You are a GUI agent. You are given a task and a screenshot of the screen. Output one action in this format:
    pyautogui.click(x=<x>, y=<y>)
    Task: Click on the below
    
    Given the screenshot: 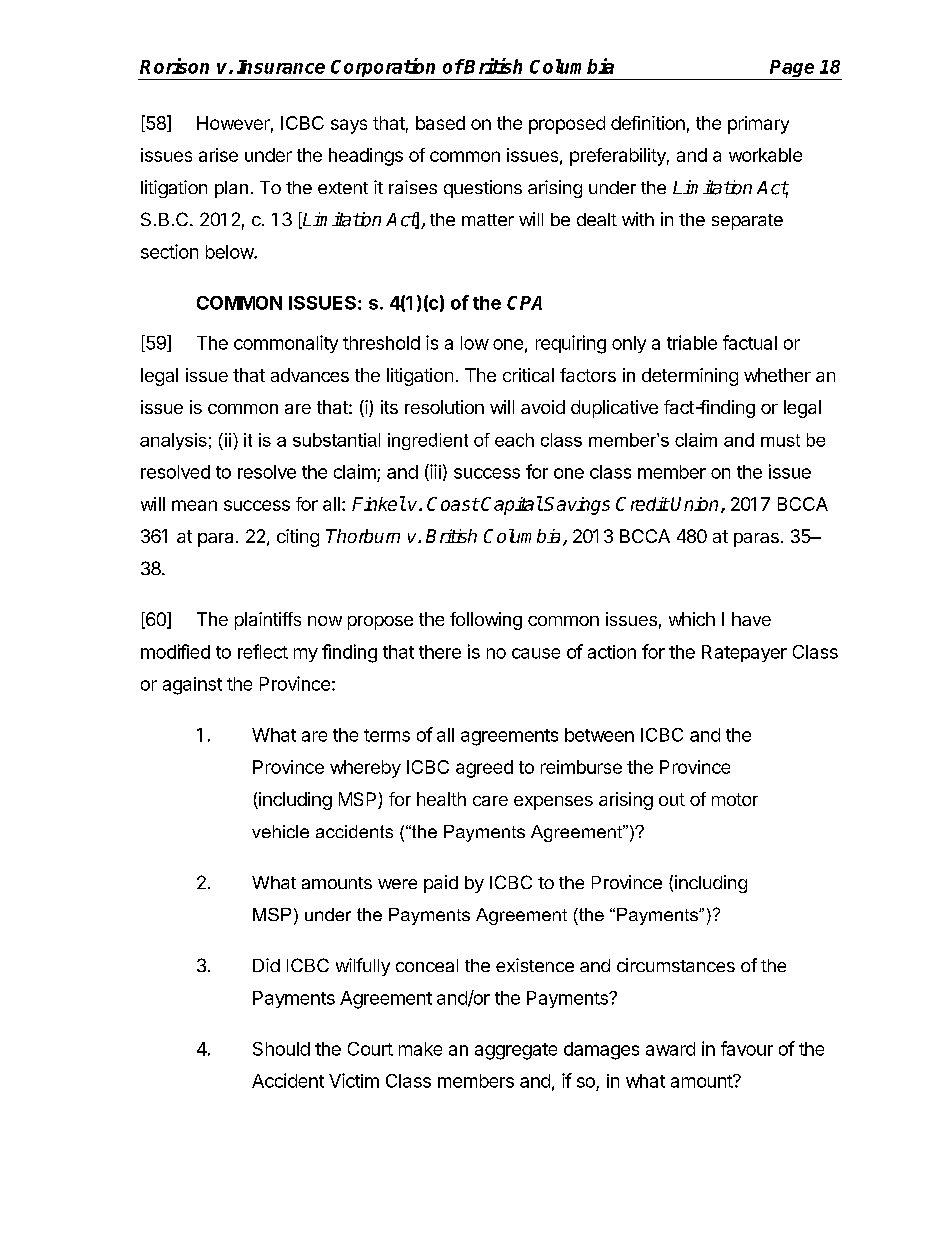 What is the action you would take?
    pyautogui.click(x=230, y=252)
